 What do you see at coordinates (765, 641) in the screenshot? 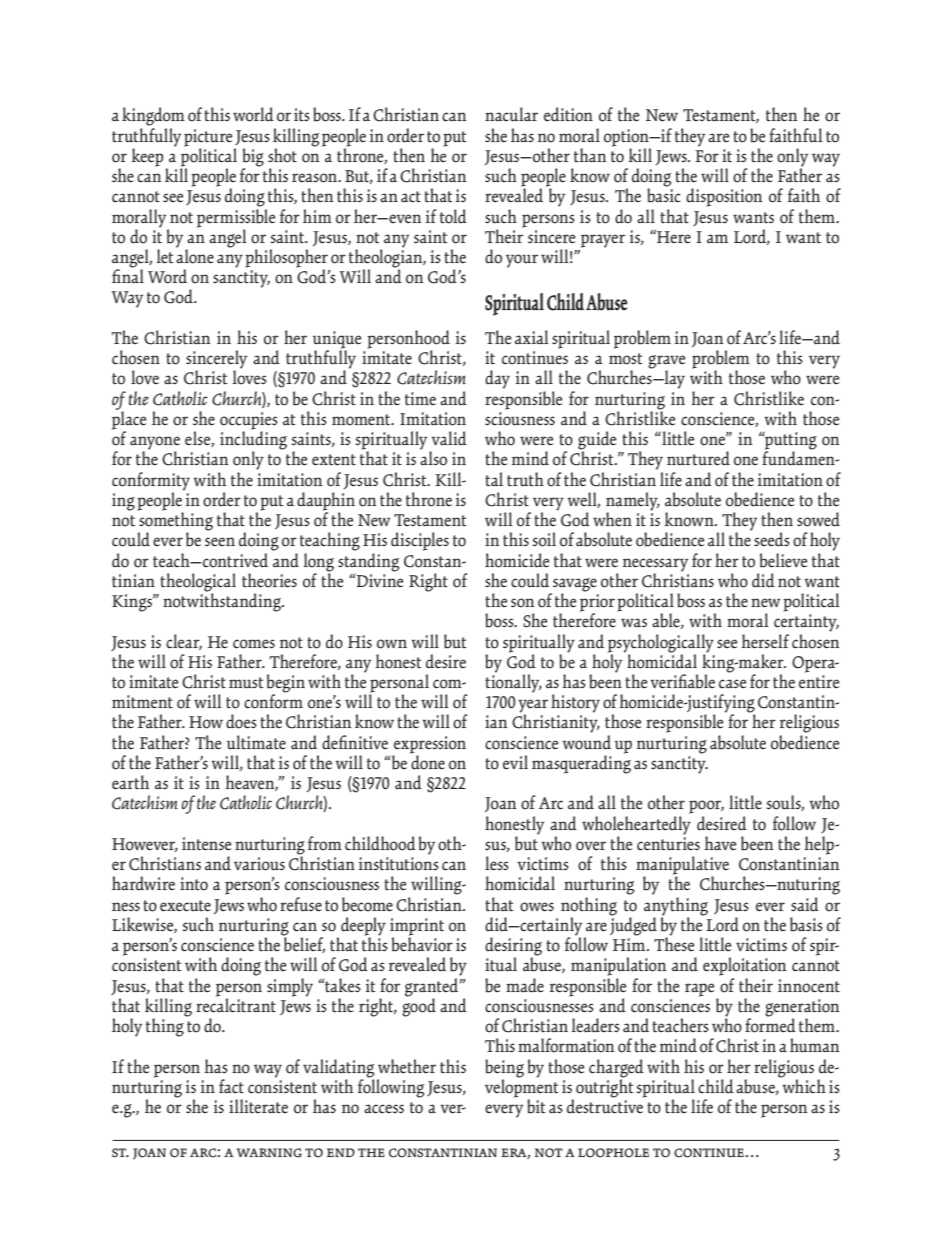
I see `herself` at bounding box center [765, 641].
